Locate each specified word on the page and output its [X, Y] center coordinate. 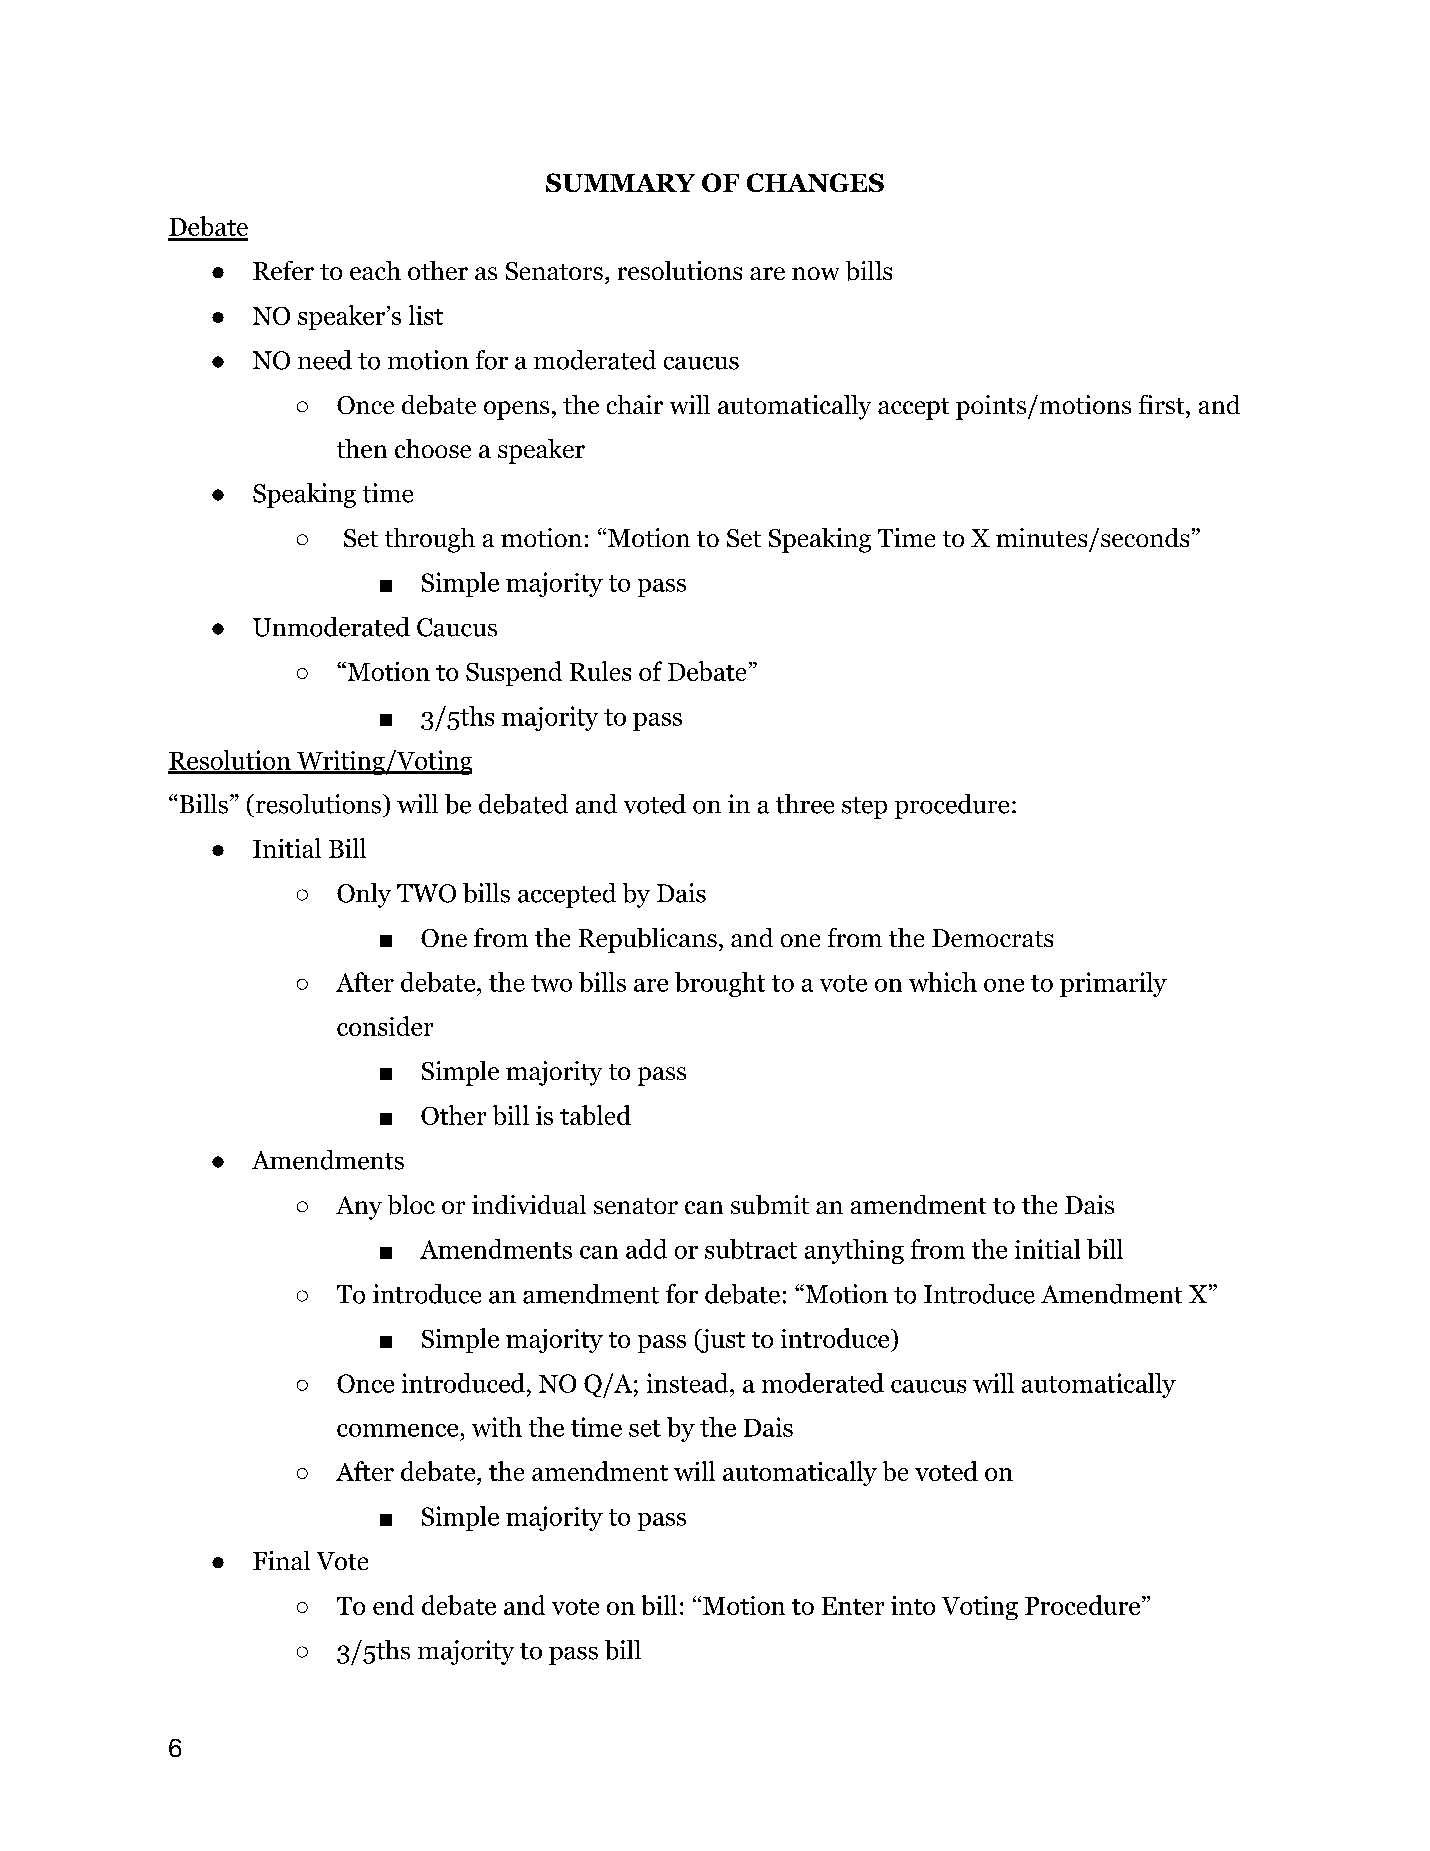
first [1163, 404]
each [375, 270]
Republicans [648, 940]
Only [364, 895]
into [913, 1605]
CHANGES [815, 182]
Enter [853, 1606]
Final [281, 1560]
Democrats [992, 938]
